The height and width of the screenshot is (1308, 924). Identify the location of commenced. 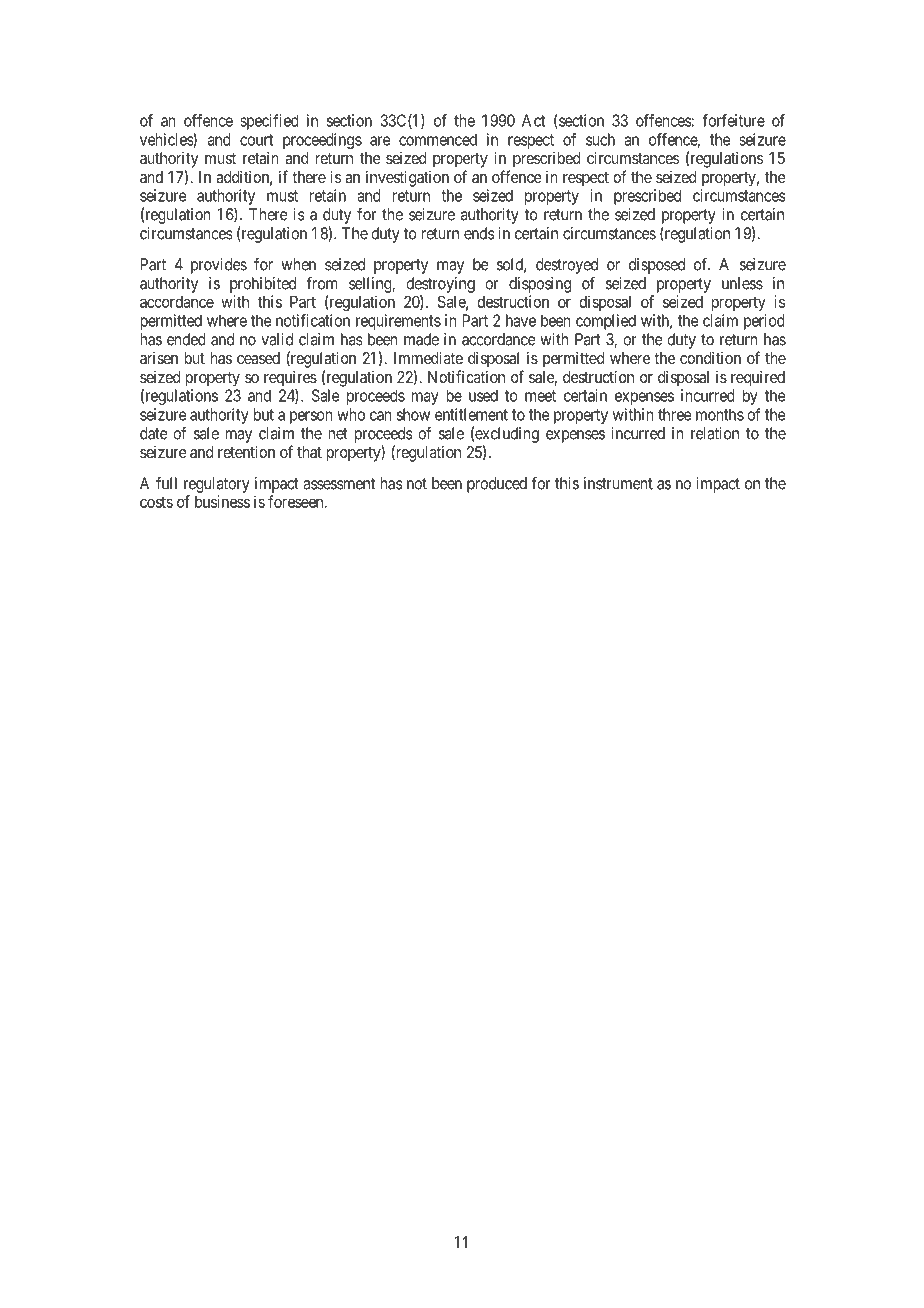
(438, 139).
